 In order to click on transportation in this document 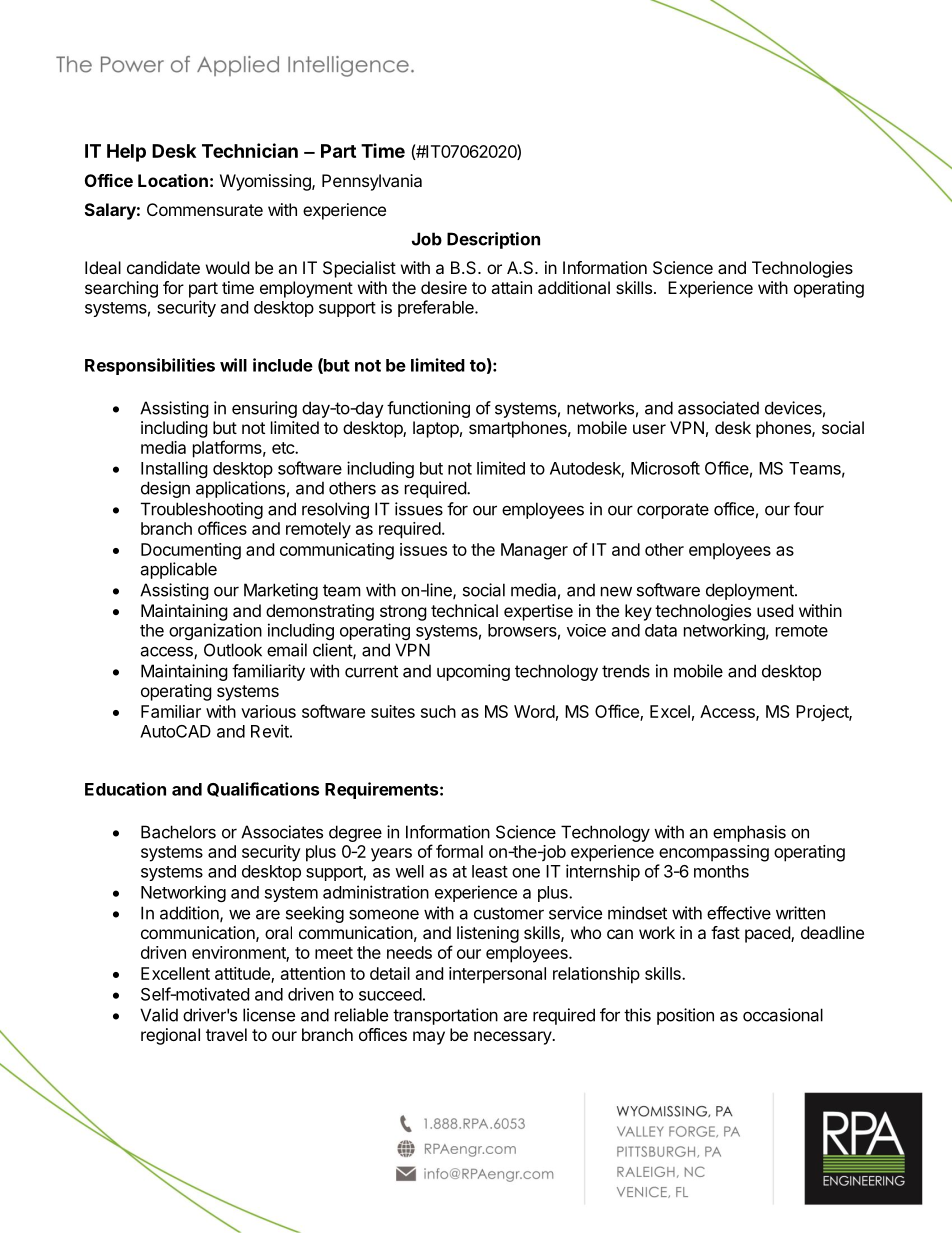, I will do `click(445, 1016)`.
